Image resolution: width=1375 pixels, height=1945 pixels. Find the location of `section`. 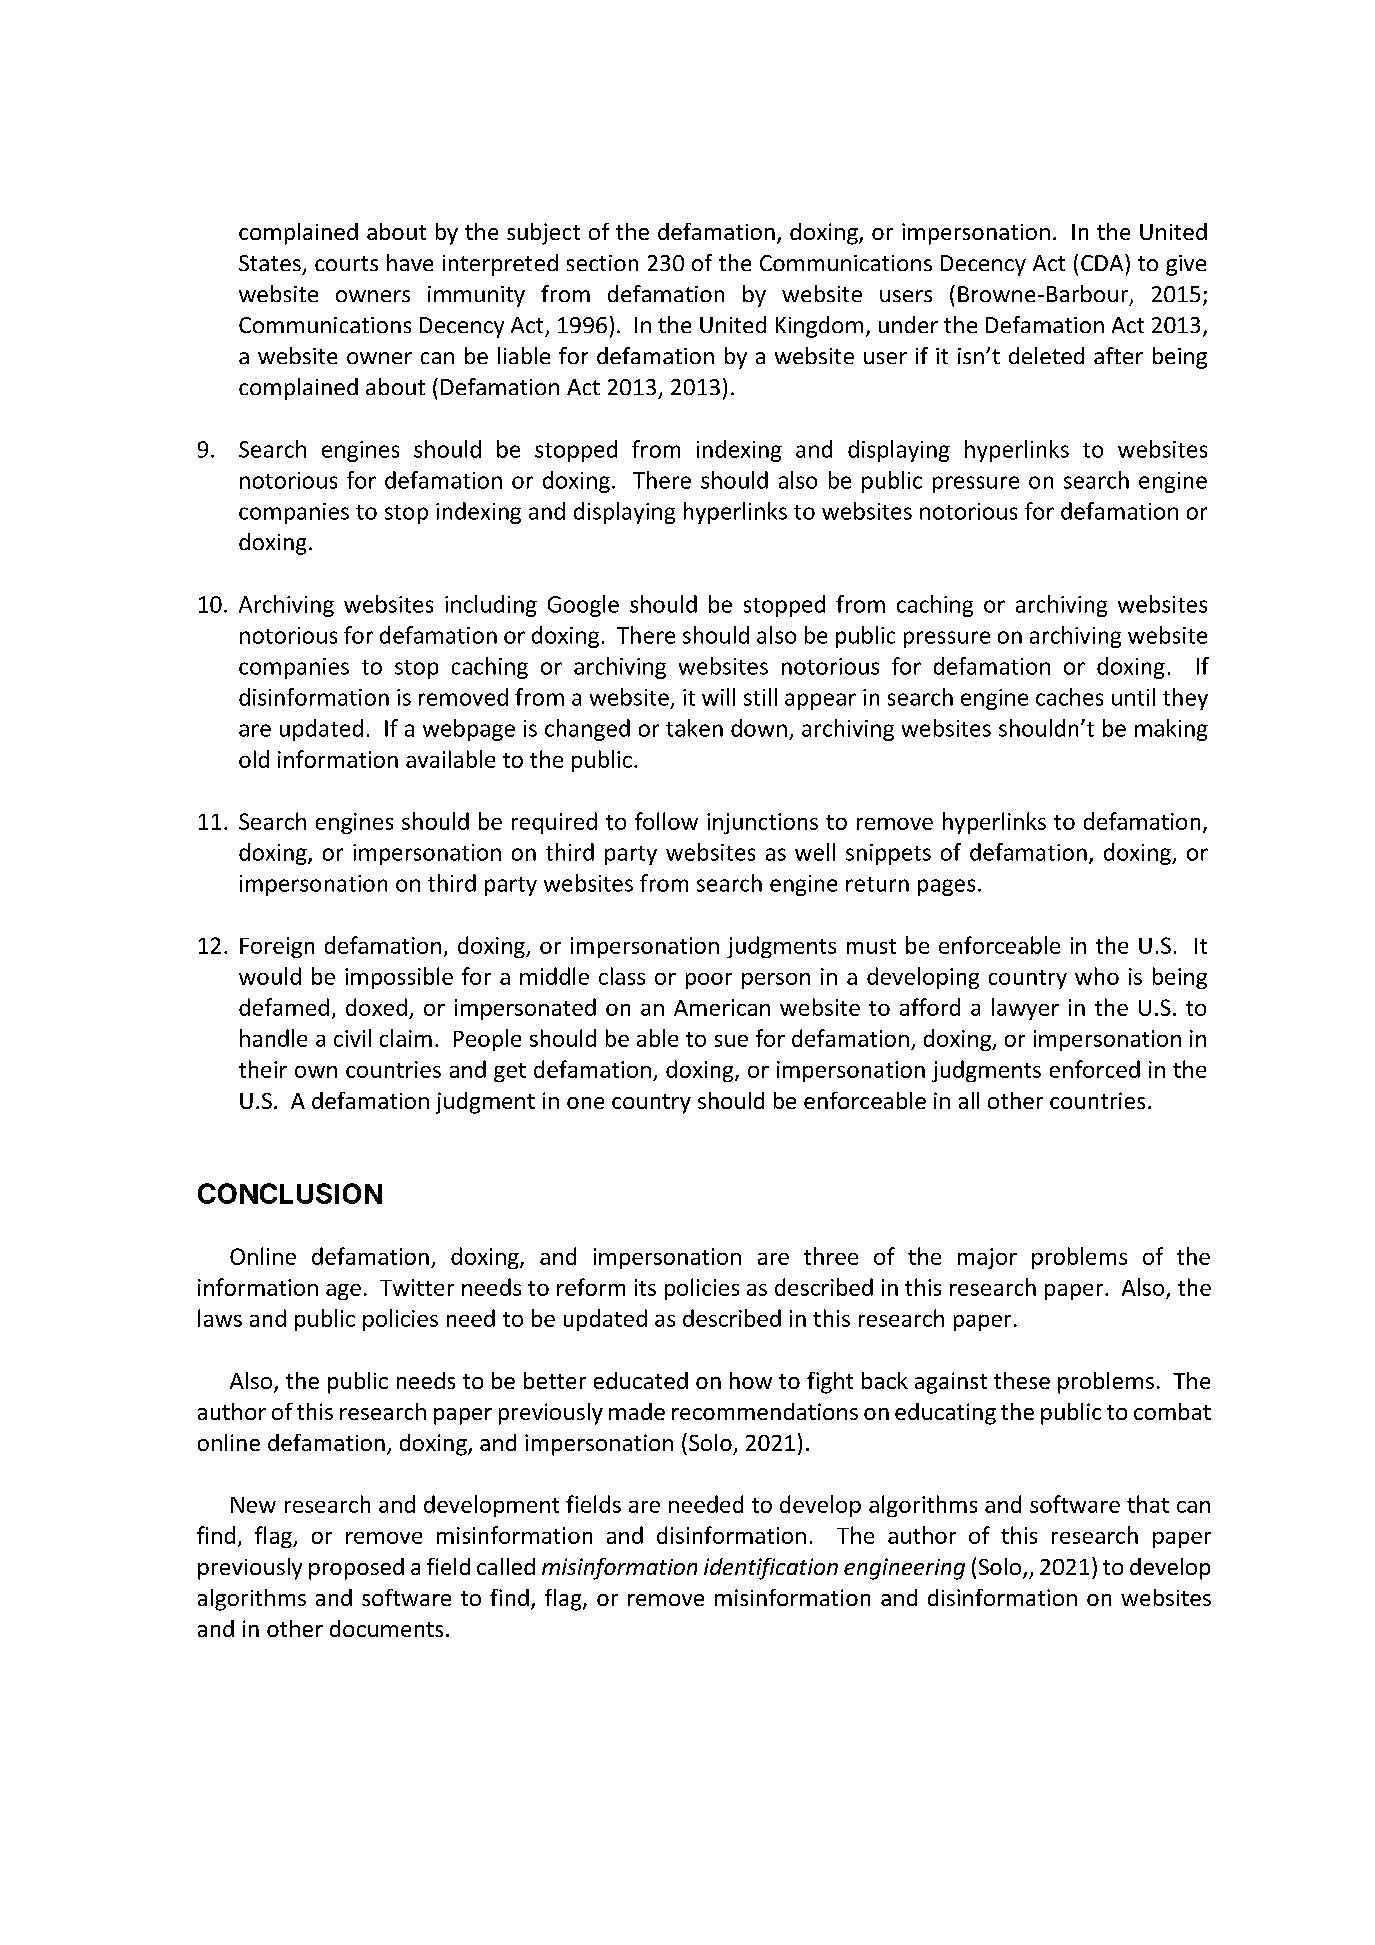

section is located at coordinates (602, 263).
